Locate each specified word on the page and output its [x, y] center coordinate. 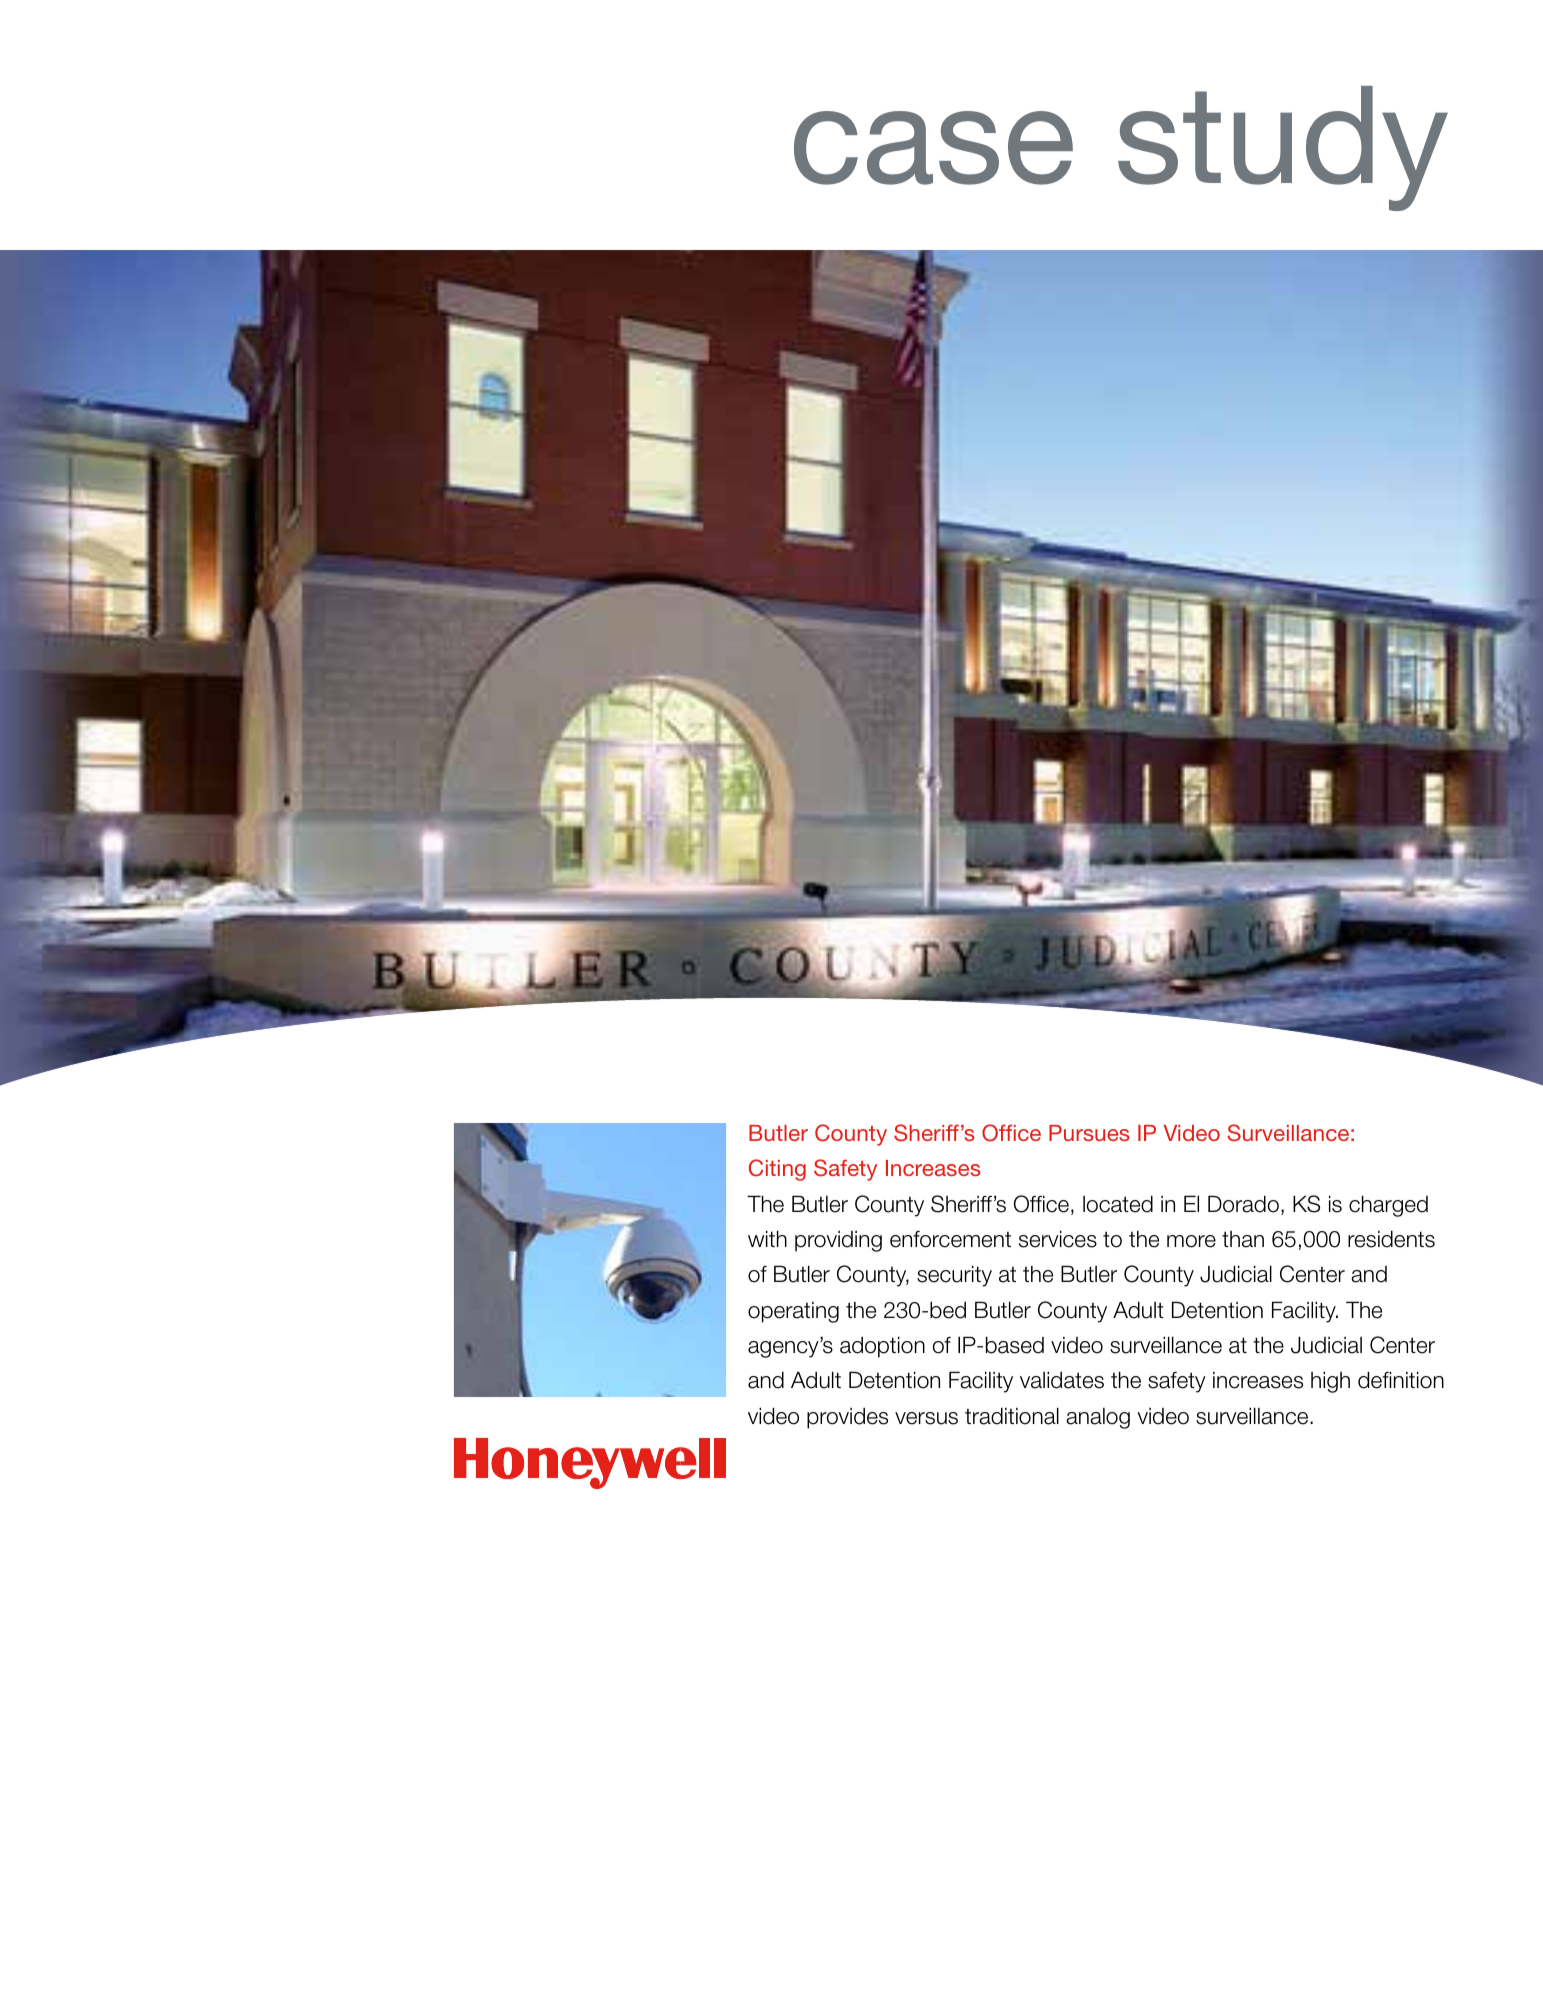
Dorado [1243, 1204]
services [1058, 1239]
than [1243, 1239]
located [1118, 1204]
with [767, 1238]
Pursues [1089, 1133]
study [1283, 148]
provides [847, 1418]
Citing [777, 1170]
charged [1388, 1206]
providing [838, 1241]
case [933, 148]
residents [1391, 1239]
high [1330, 1382]
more [1191, 1241]
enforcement [950, 1239]
